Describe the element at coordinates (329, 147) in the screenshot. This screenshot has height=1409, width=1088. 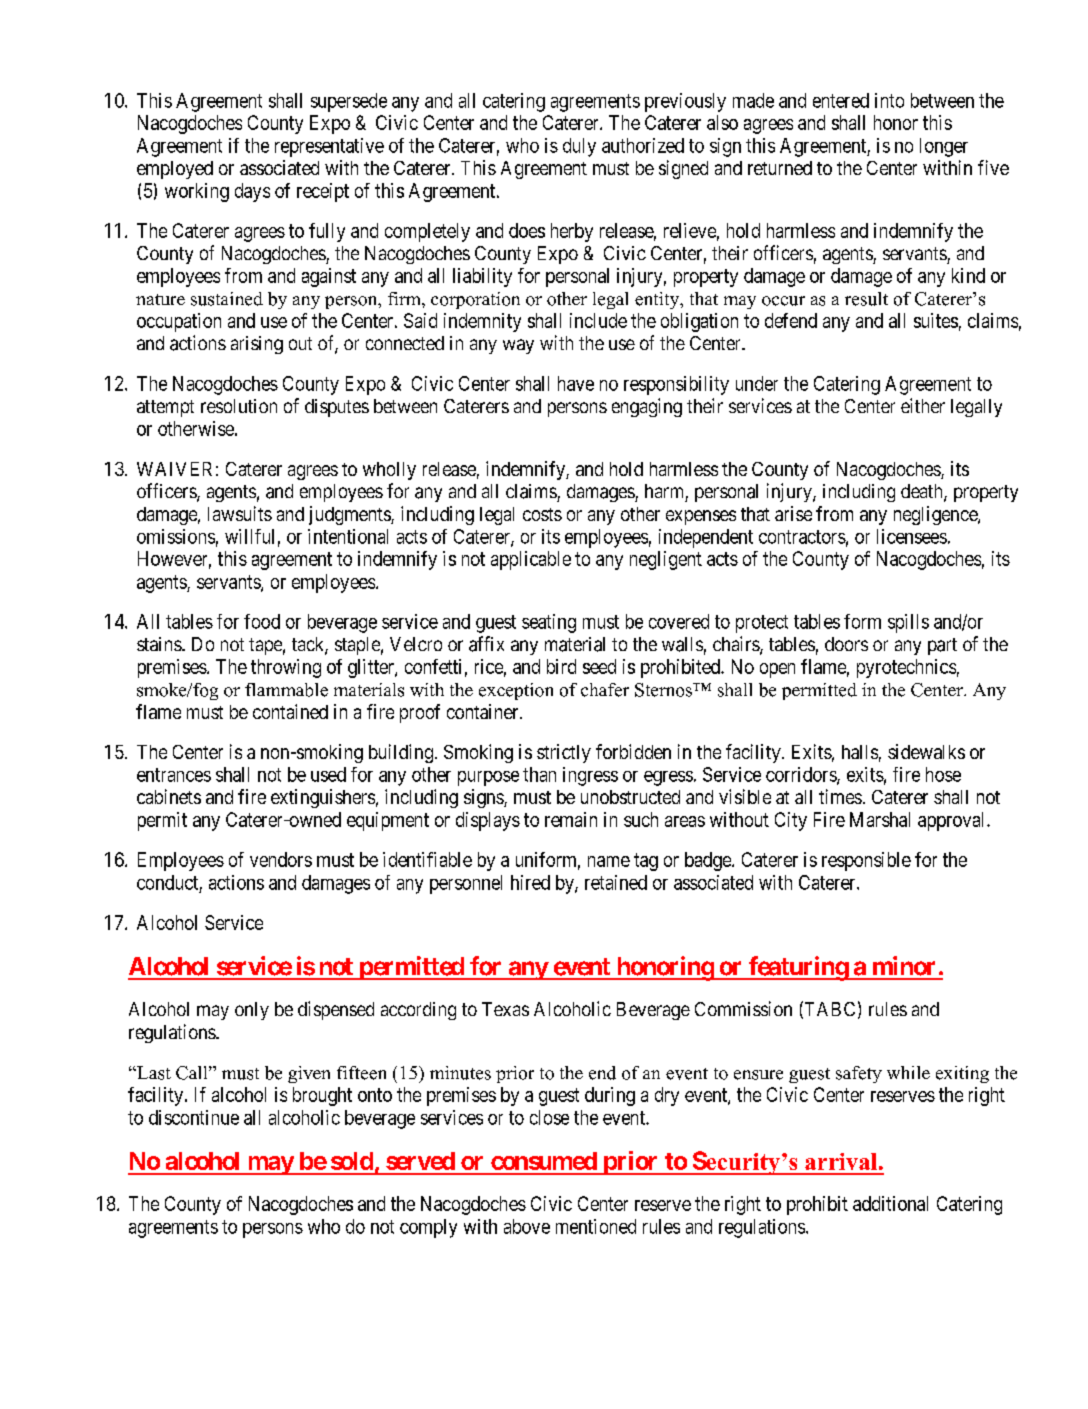
I see `representative` at that location.
